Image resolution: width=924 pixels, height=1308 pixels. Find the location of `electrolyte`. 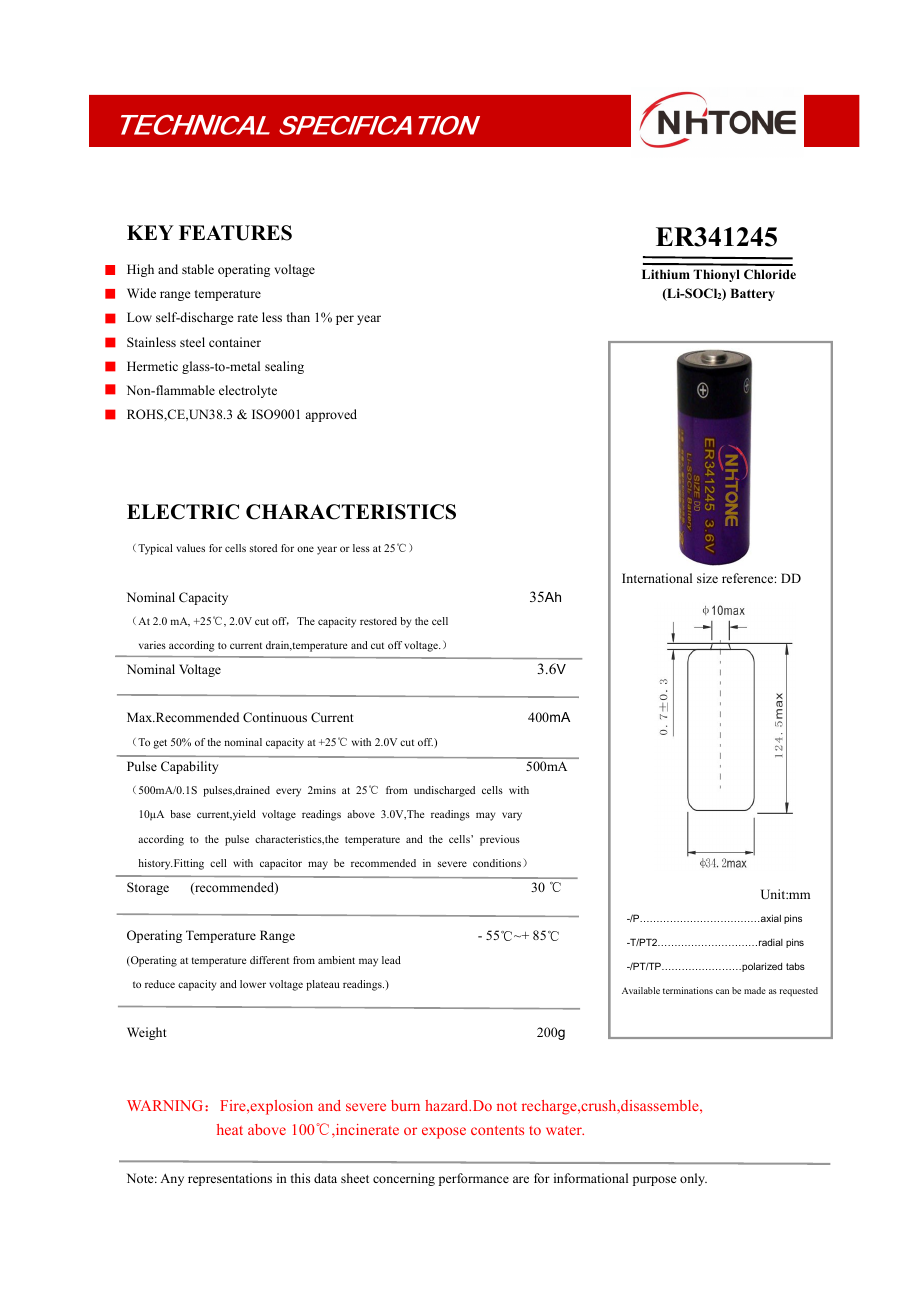

electrolyte is located at coordinates (248, 391).
